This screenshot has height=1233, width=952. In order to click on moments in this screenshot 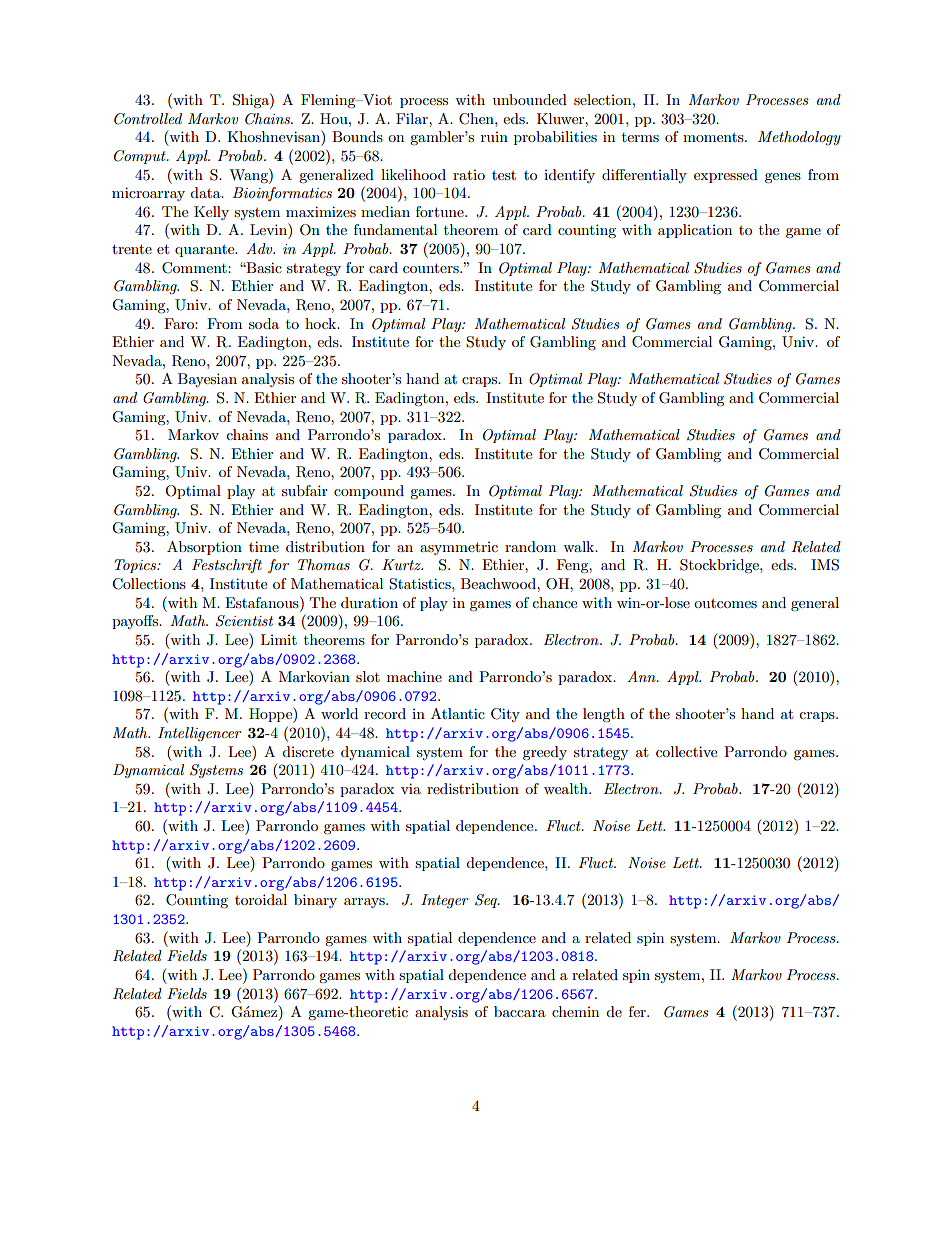, I will do `click(714, 137)`.
